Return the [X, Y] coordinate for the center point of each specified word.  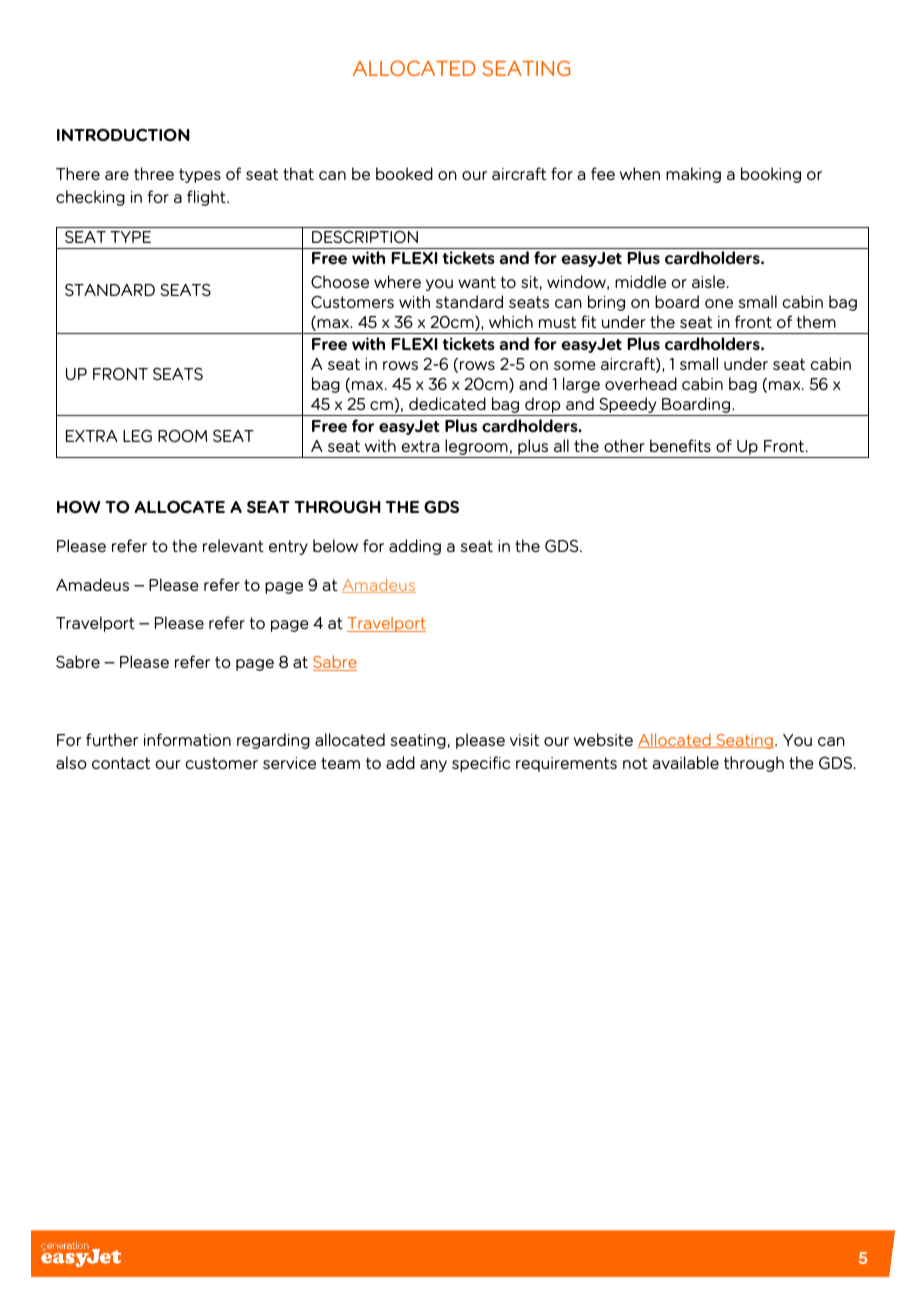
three [154, 173]
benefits [680, 445]
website [603, 739]
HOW [78, 507]
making [693, 175]
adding [415, 547]
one [719, 303]
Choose [340, 281]
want [477, 282]
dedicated [447, 403]
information [187, 739]
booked [404, 173]
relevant [233, 545]
